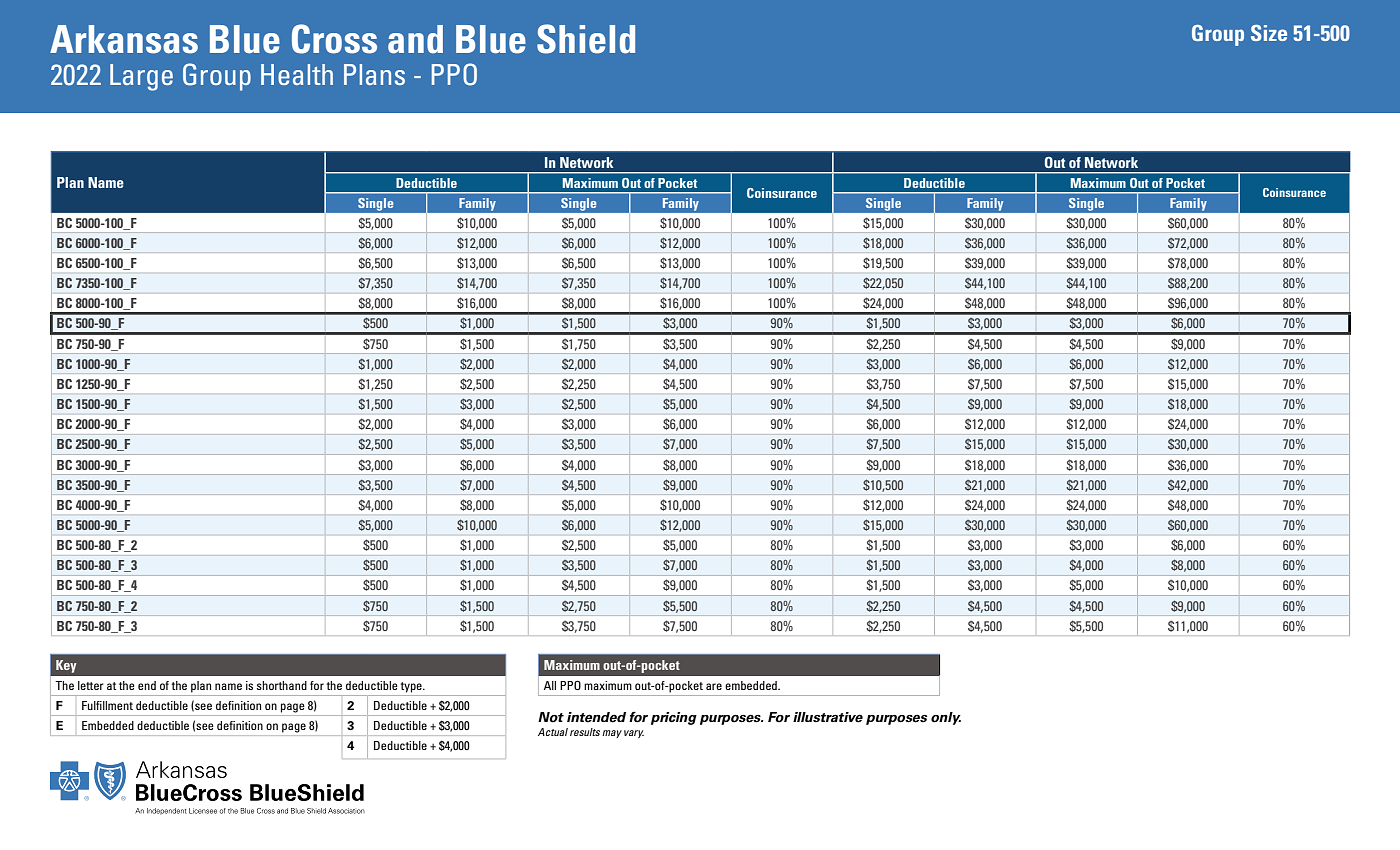  I want to click on Fulfillment, so click(107, 705).
